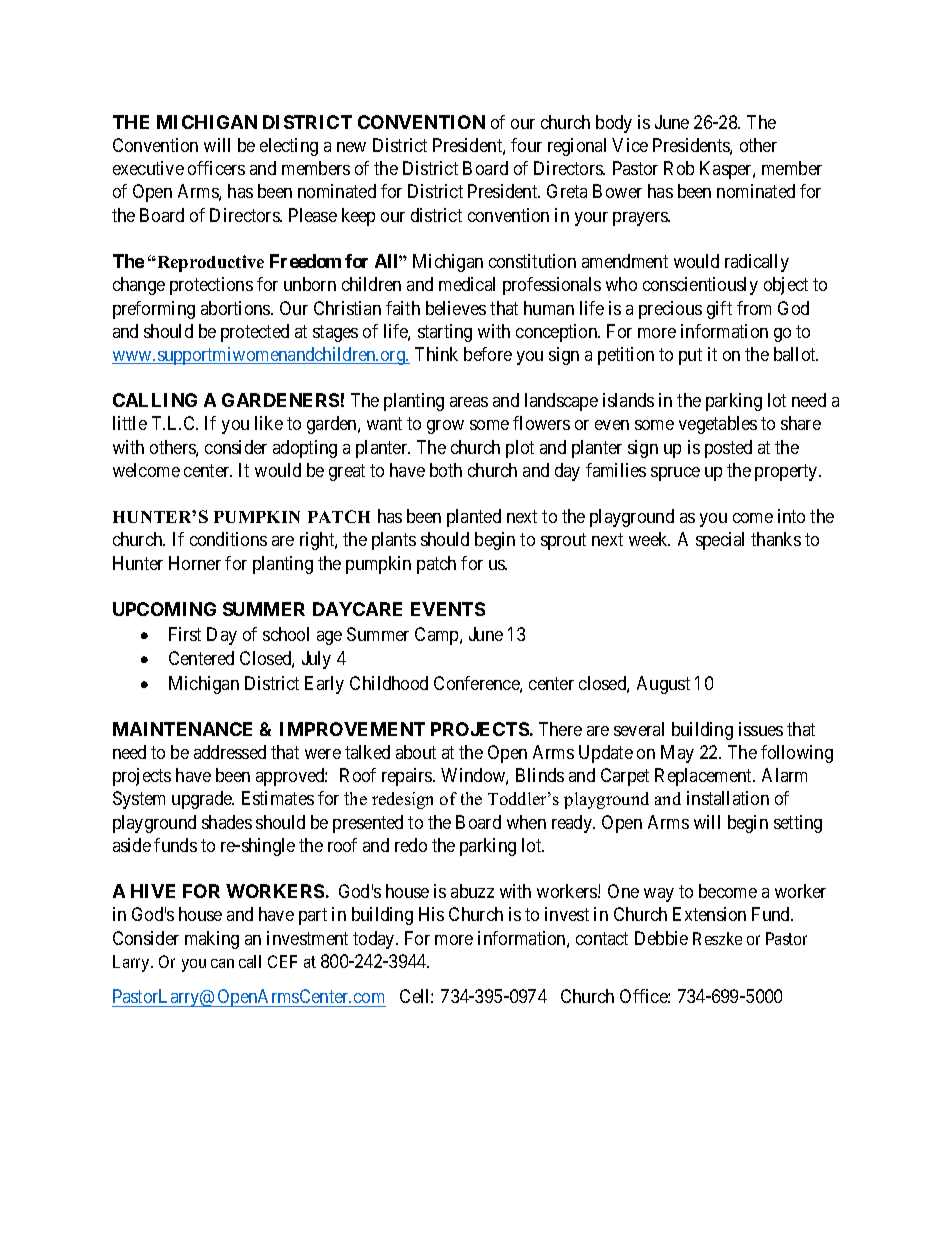 The width and height of the document is (952, 1233). I want to click on protected, so click(255, 333).
